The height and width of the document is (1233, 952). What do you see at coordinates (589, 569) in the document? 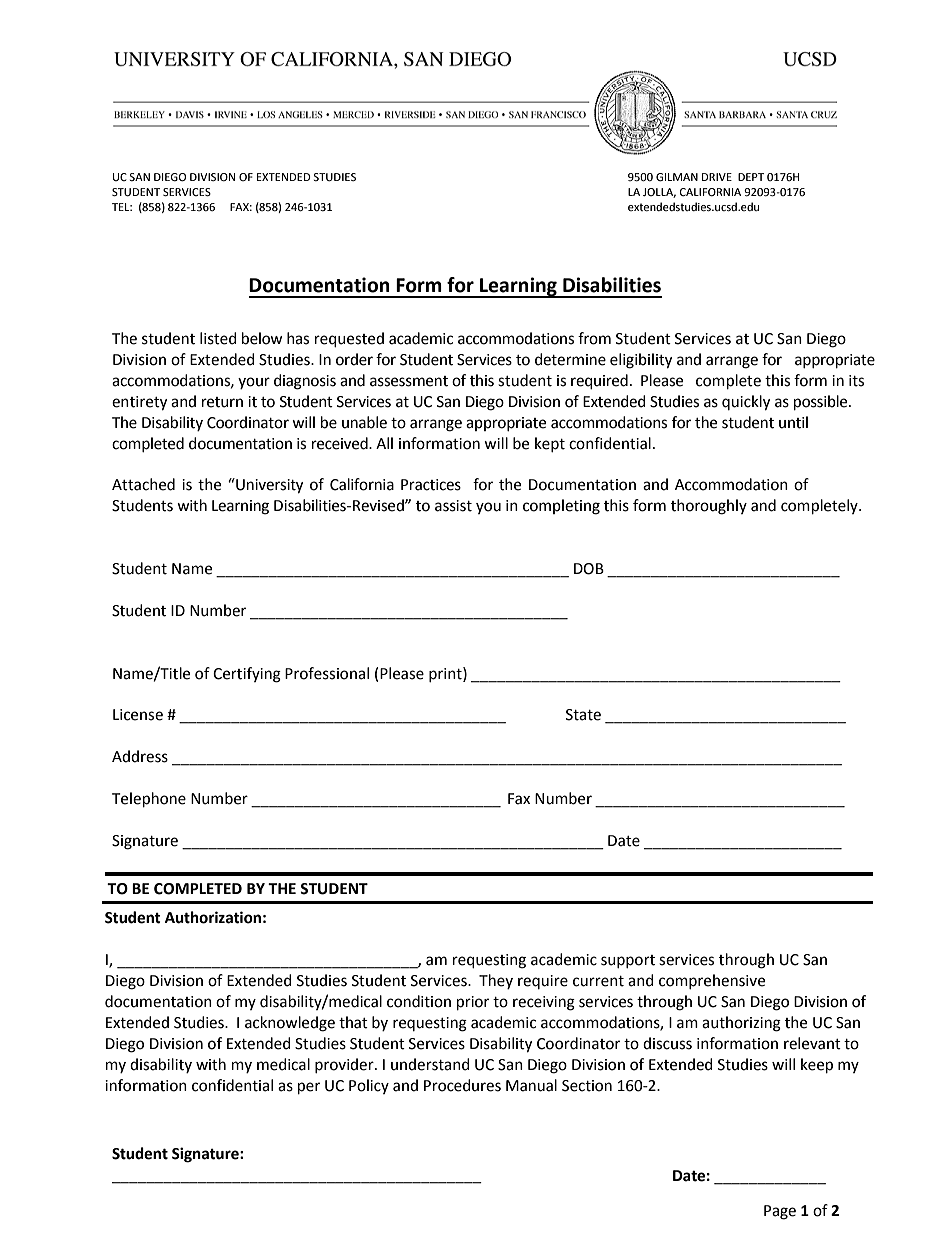
I see `DOB` at bounding box center [589, 569].
